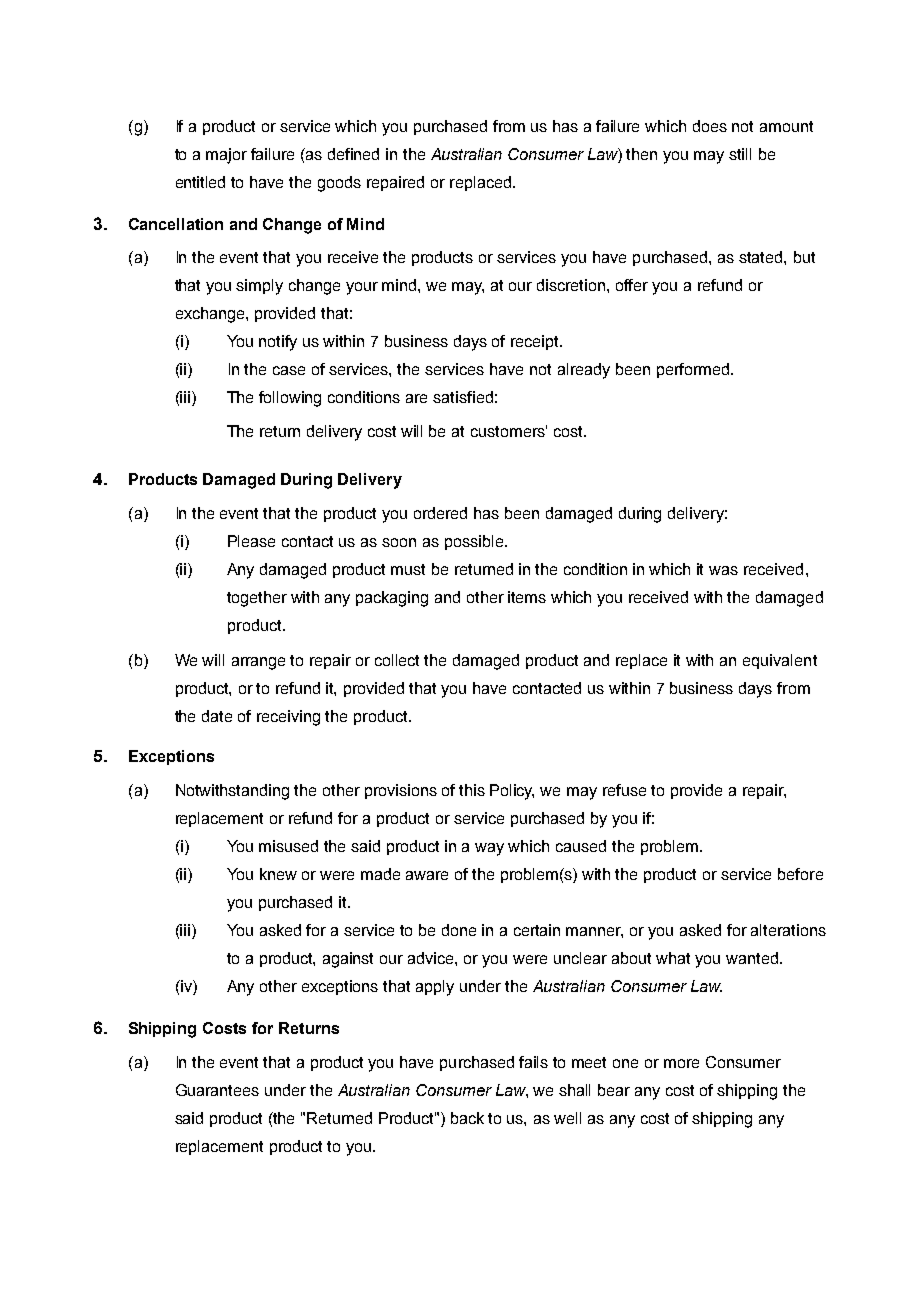 The image size is (924, 1308). Describe the element at coordinates (440, 513) in the document. I see `ordered` at that location.
